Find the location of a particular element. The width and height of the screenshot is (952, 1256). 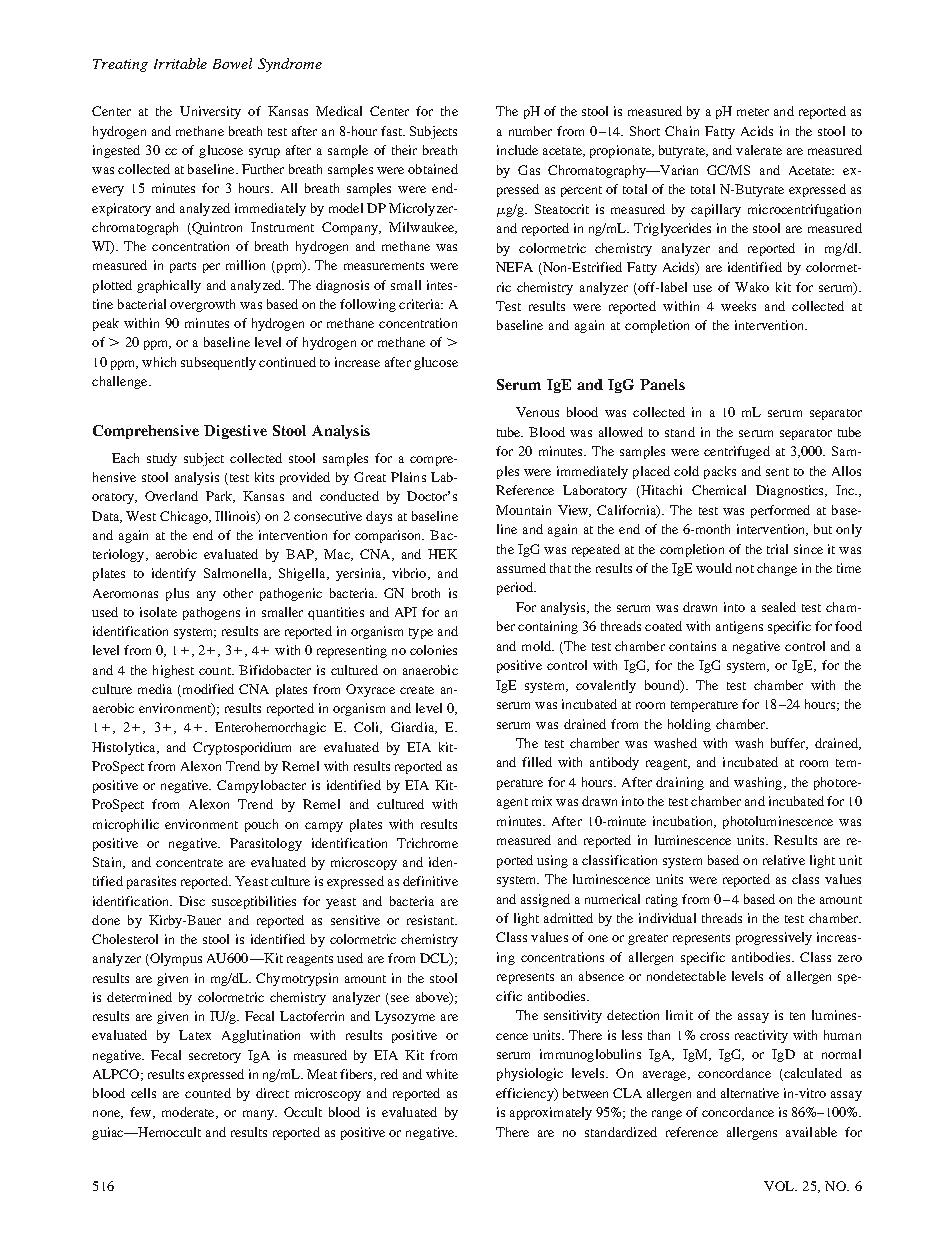

number is located at coordinates (530, 131).
